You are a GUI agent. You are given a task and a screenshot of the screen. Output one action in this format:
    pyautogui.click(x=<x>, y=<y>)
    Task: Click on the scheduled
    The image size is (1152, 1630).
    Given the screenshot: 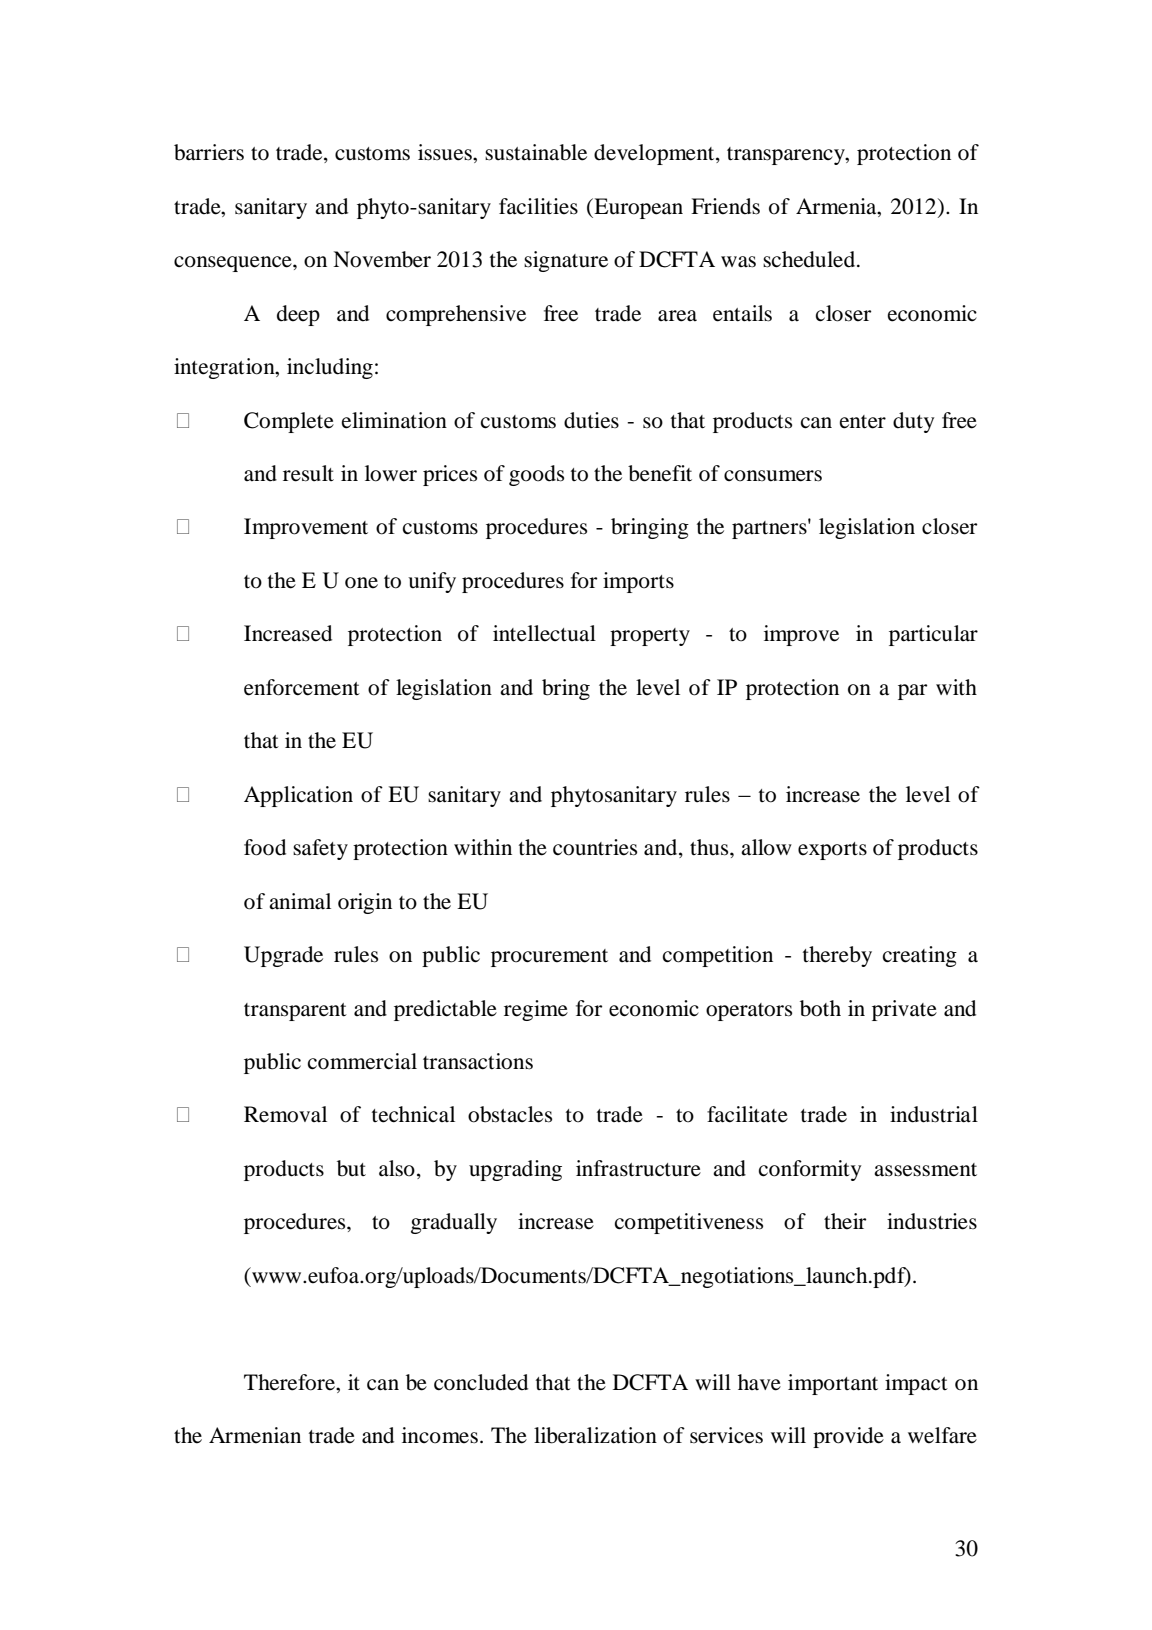 What is the action you would take?
    pyautogui.click(x=810, y=259)
